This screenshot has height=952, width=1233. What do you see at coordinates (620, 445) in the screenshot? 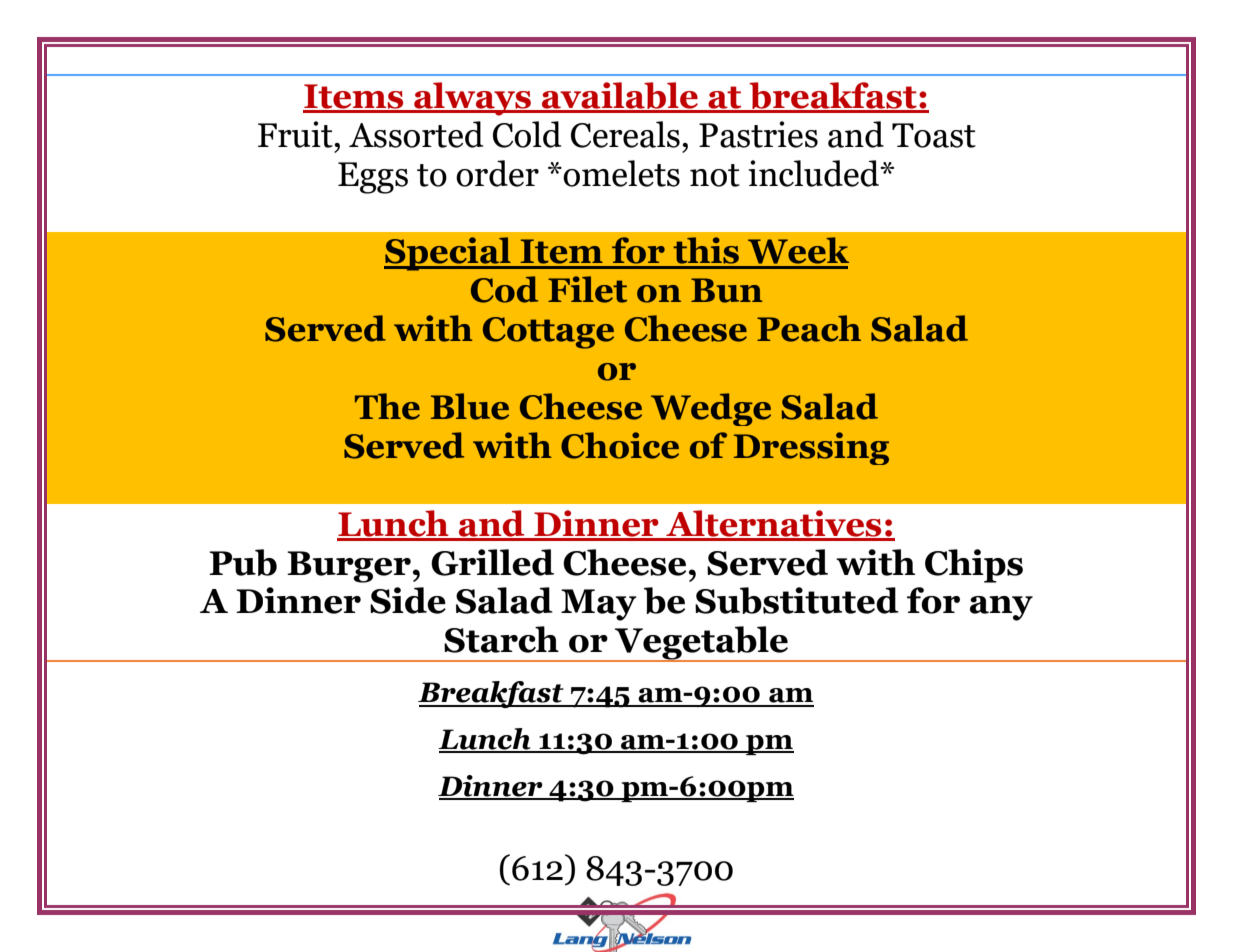
I see `Choice` at bounding box center [620, 445].
